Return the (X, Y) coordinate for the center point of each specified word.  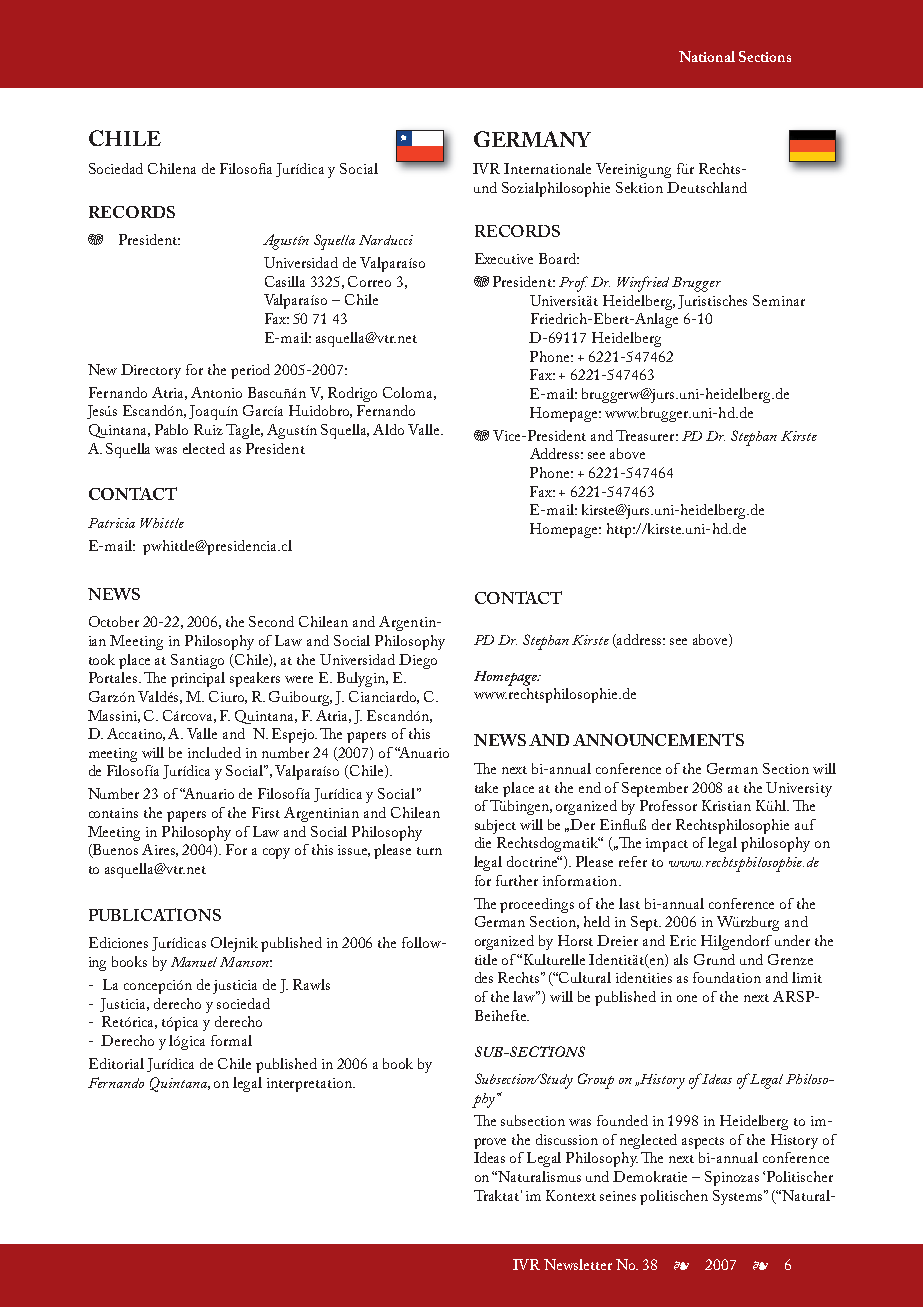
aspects (703, 1143)
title (486, 959)
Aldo (388, 429)
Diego (418, 661)
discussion (567, 1139)
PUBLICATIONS (155, 914)
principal (198, 679)
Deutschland (707, 187)
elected (204, 448)
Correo (369, 281)
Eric (683, 940)
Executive (504, 258)
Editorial (116, 1063)
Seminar (779, 300)
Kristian (726, 805)
